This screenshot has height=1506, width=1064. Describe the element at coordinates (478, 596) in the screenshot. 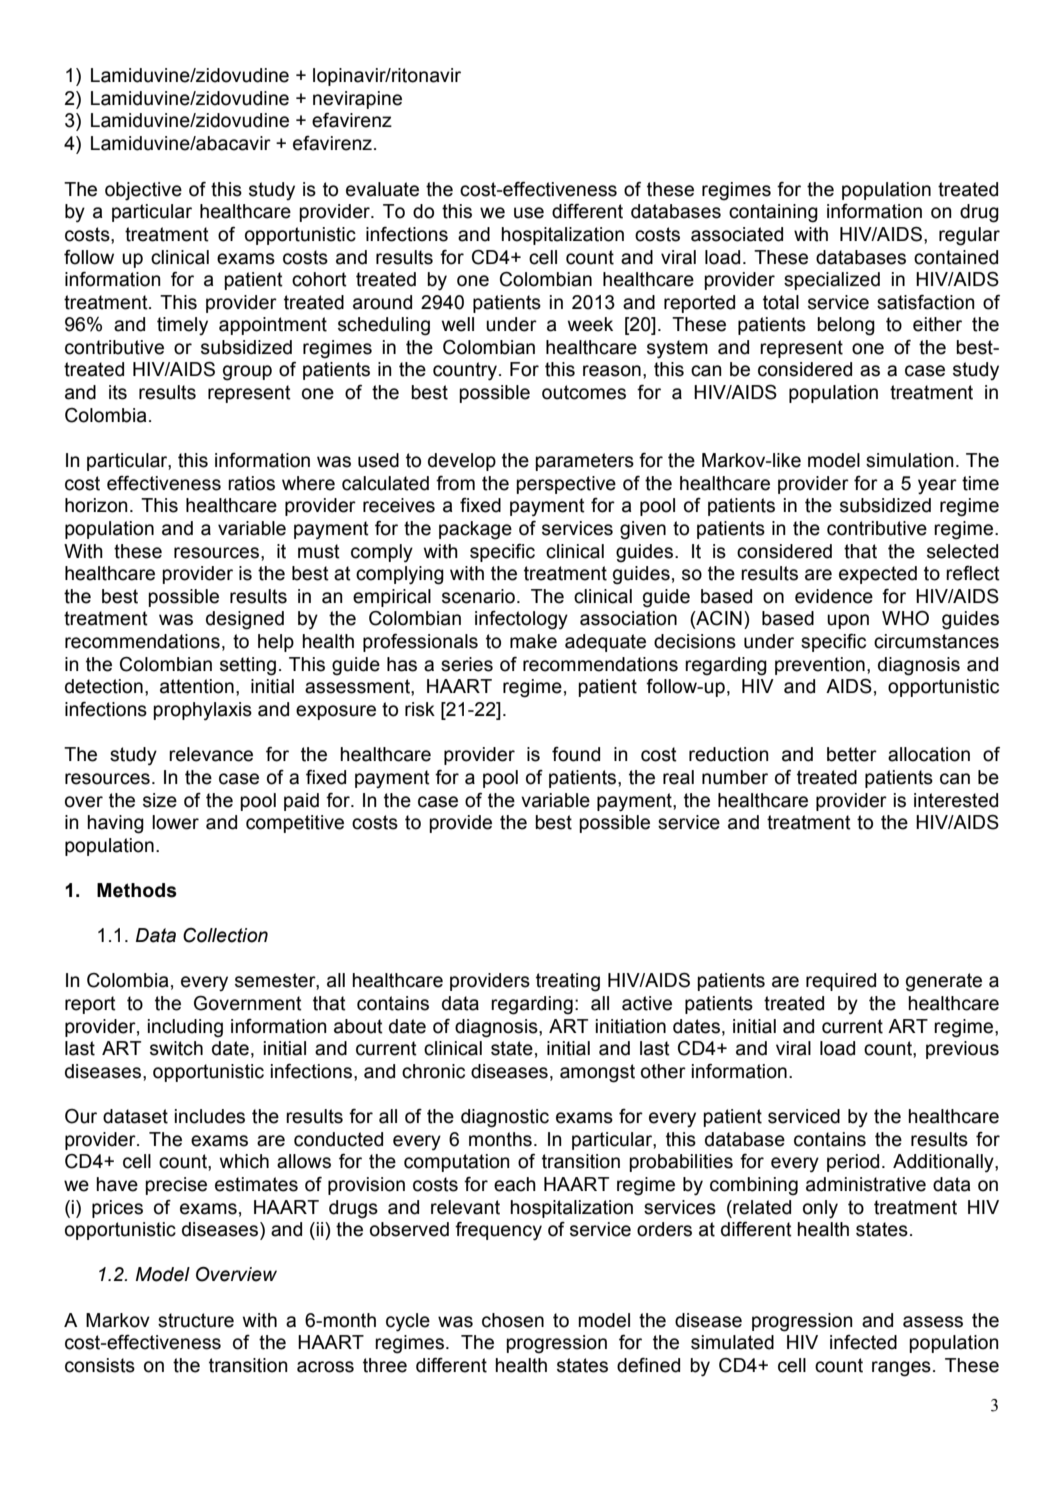

I see `scenario` at that location.
